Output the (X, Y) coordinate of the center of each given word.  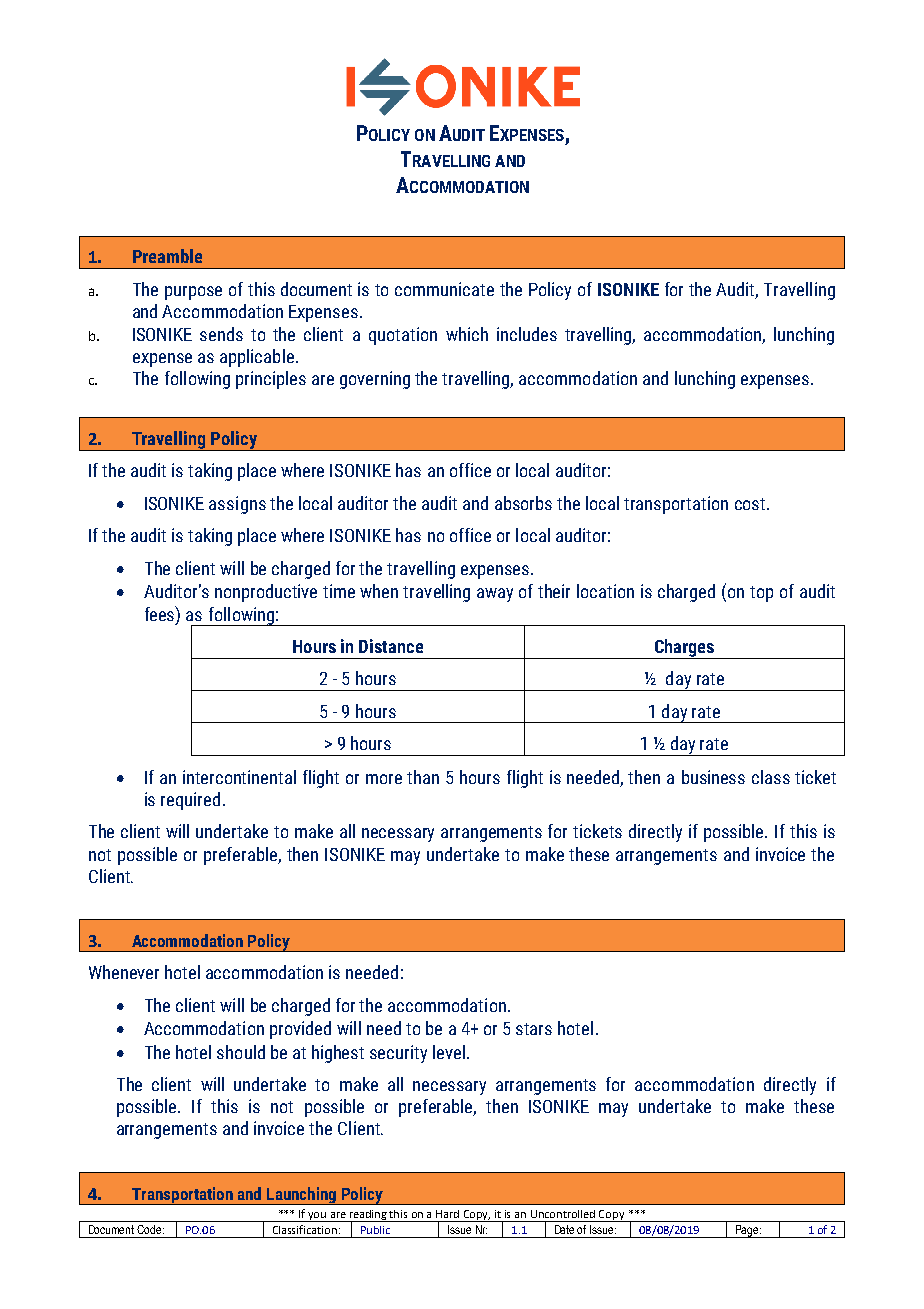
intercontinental (239, 777)
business (713, 777)
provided (300, 1030)
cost (750, 504)
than (423, 777)
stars (534, 1029)
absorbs (523, 503)
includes (527, 334)
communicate (444, 289)
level (449, 1052)
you (318, 1217)
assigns (237, 505)
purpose (193, 293)
